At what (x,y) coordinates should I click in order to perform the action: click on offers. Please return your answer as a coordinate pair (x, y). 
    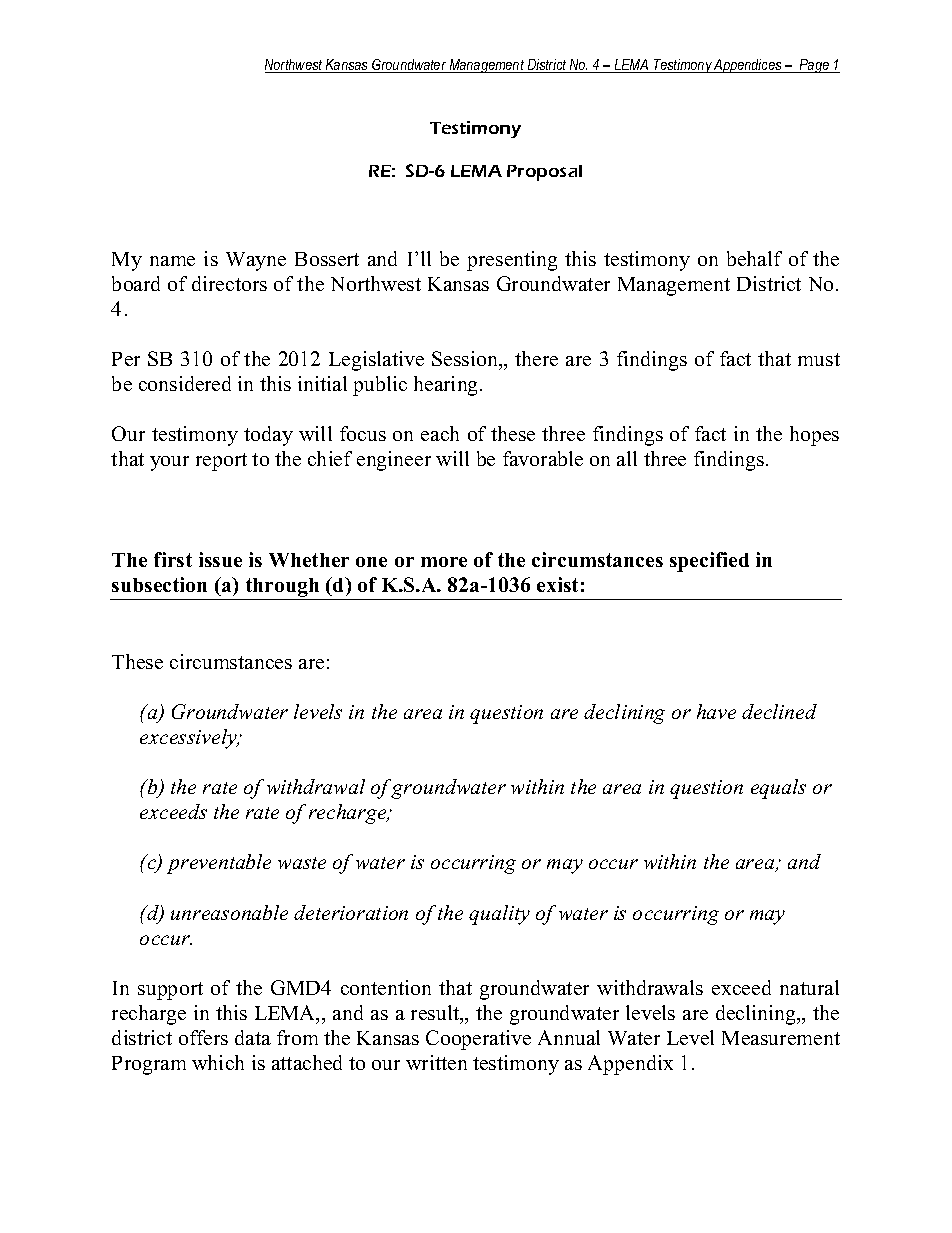
    Looking at the image, I should click on (203, 1037).
